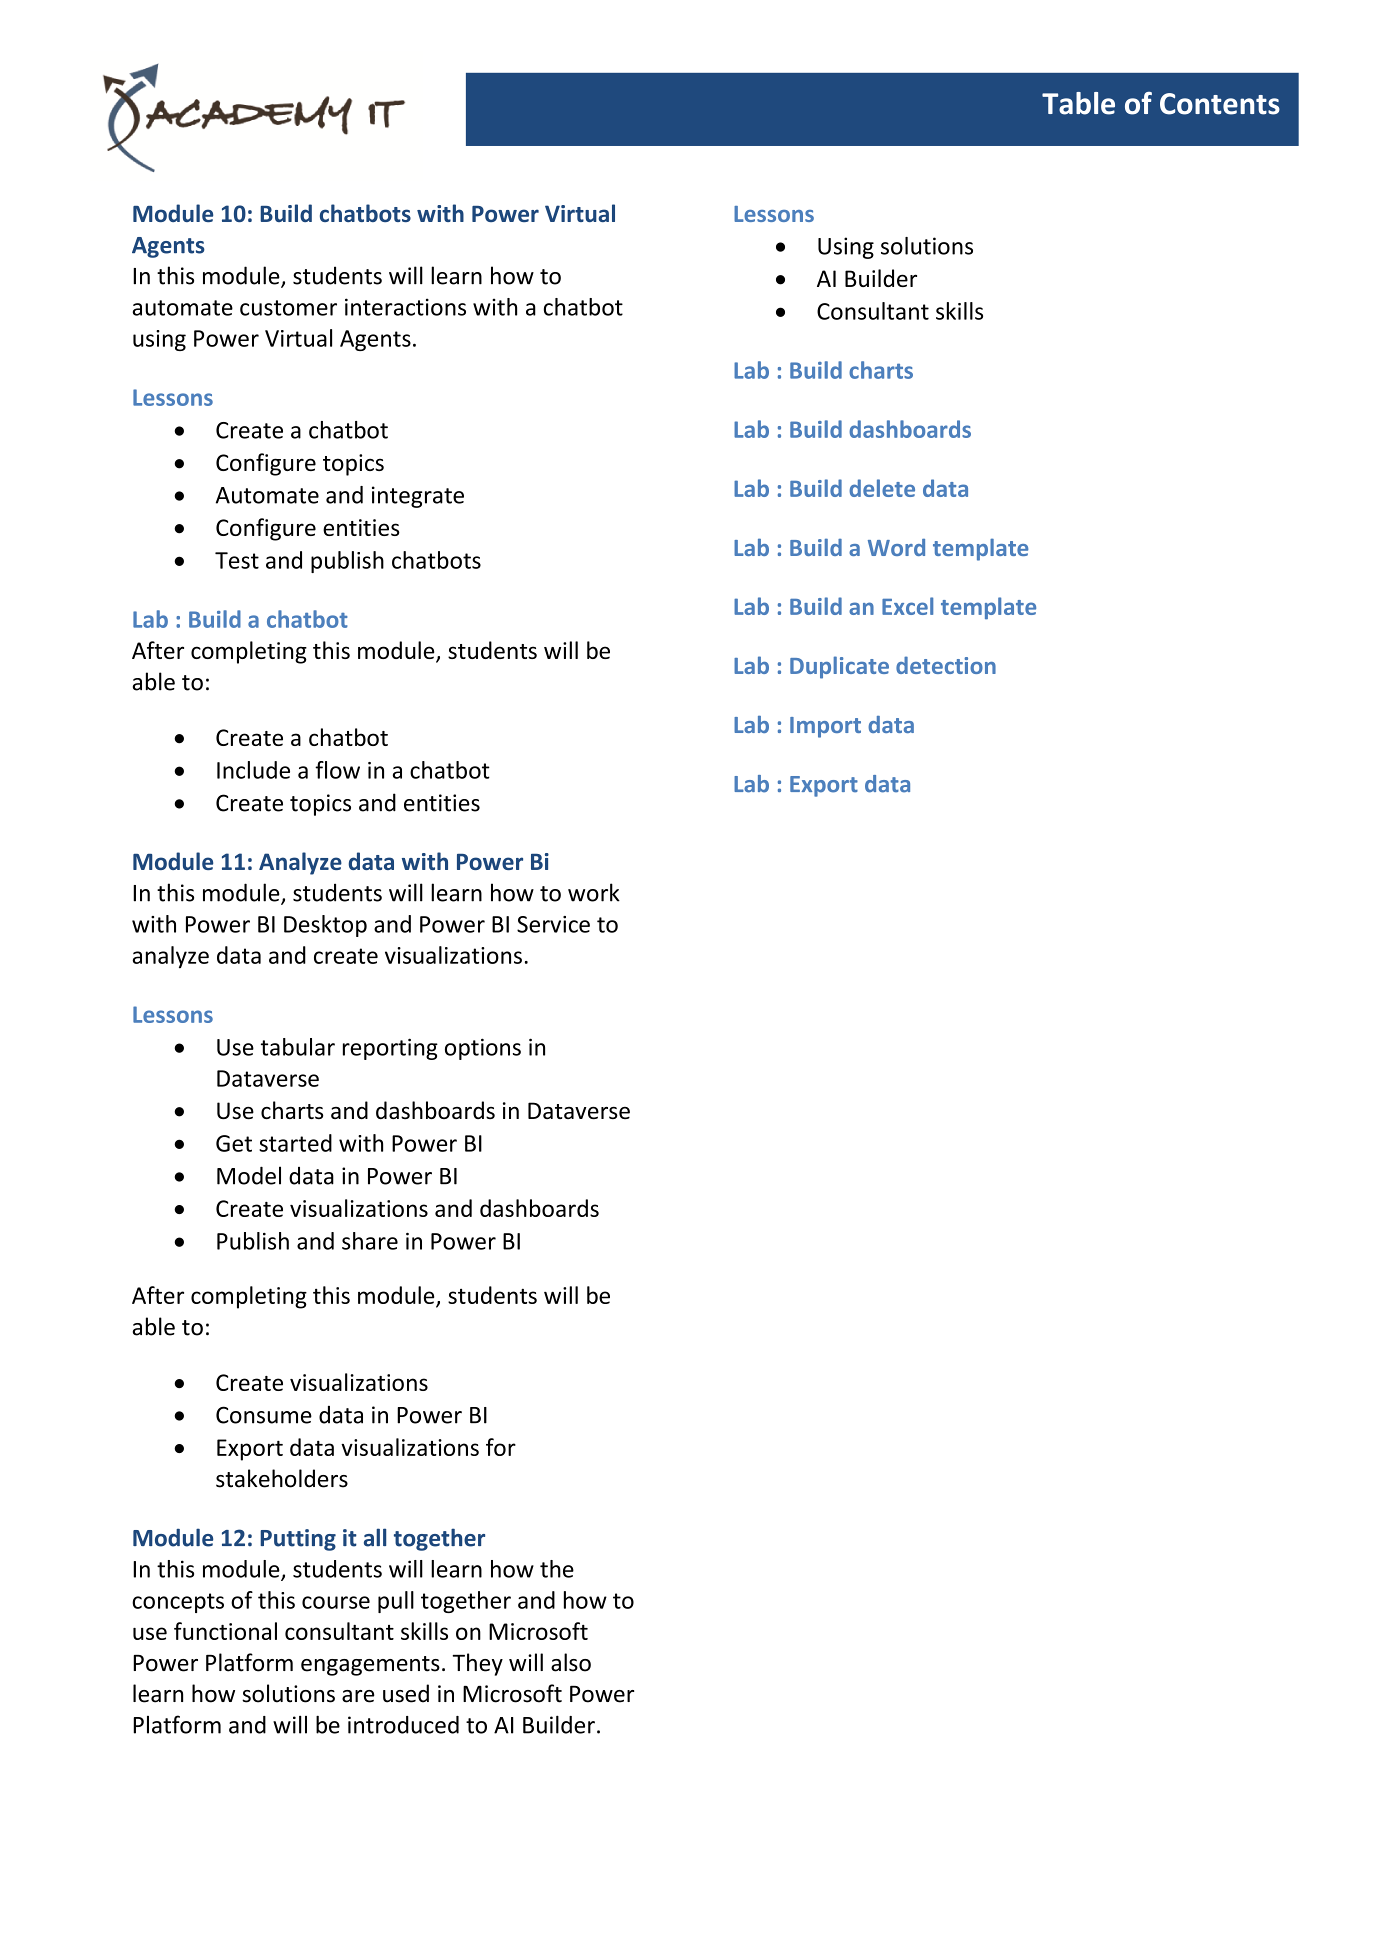  I want to click on also, so click(571, 1662).
